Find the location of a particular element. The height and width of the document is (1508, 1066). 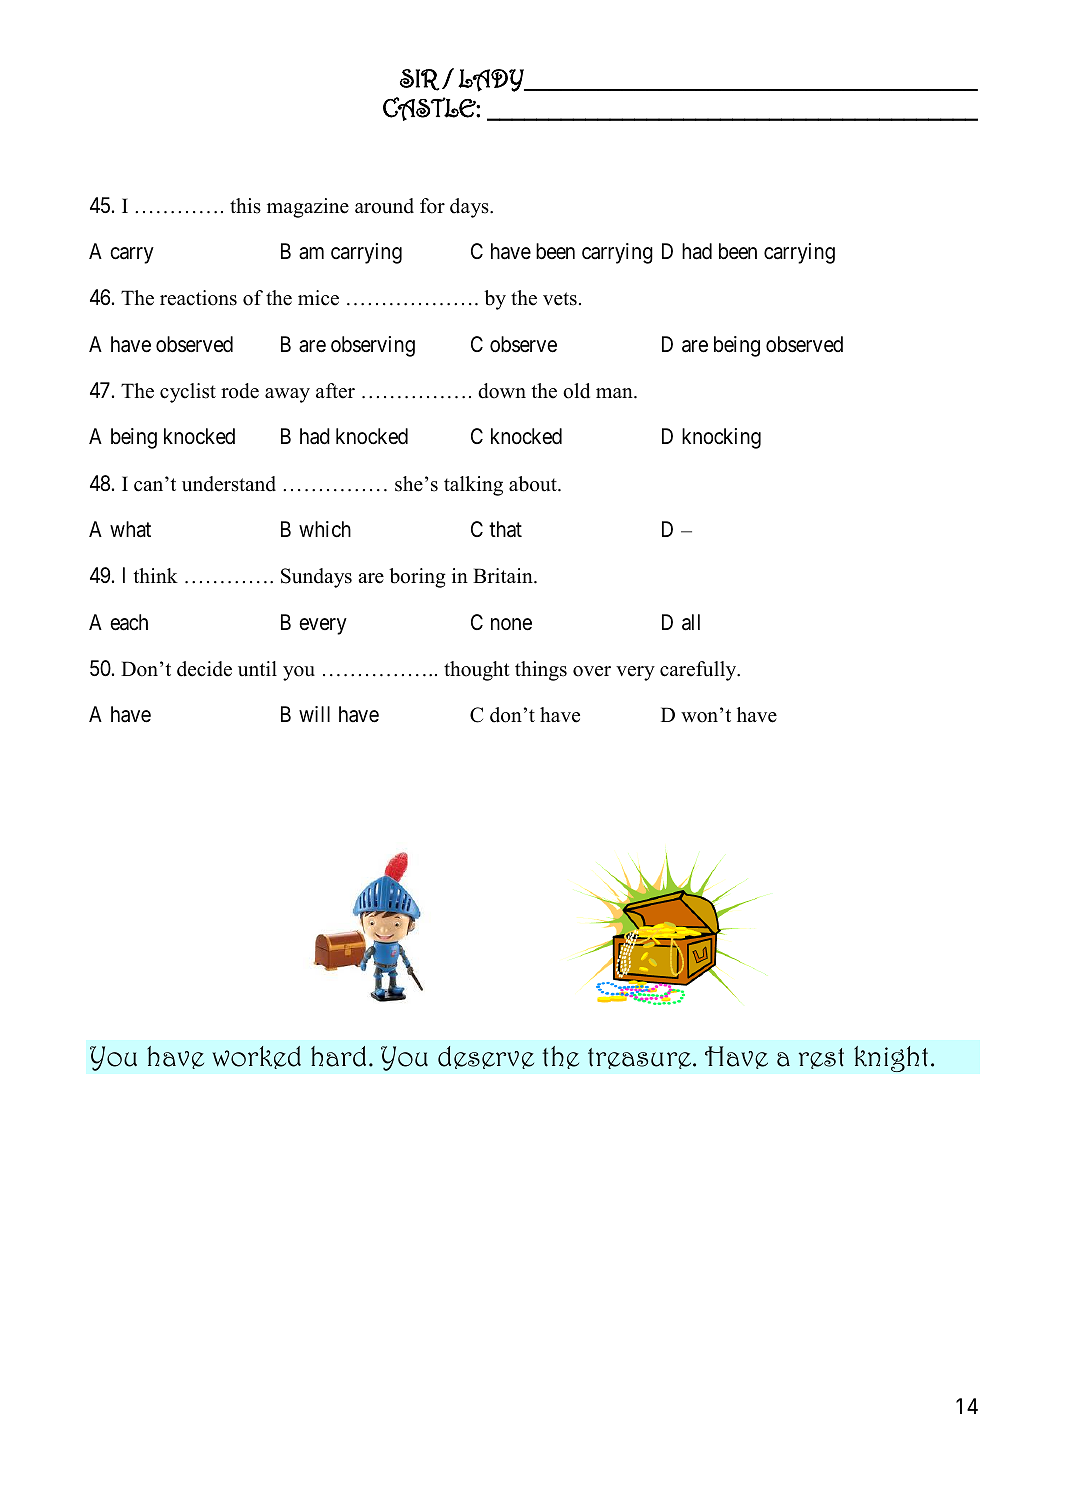

think is located at coordinates (155, 575).
